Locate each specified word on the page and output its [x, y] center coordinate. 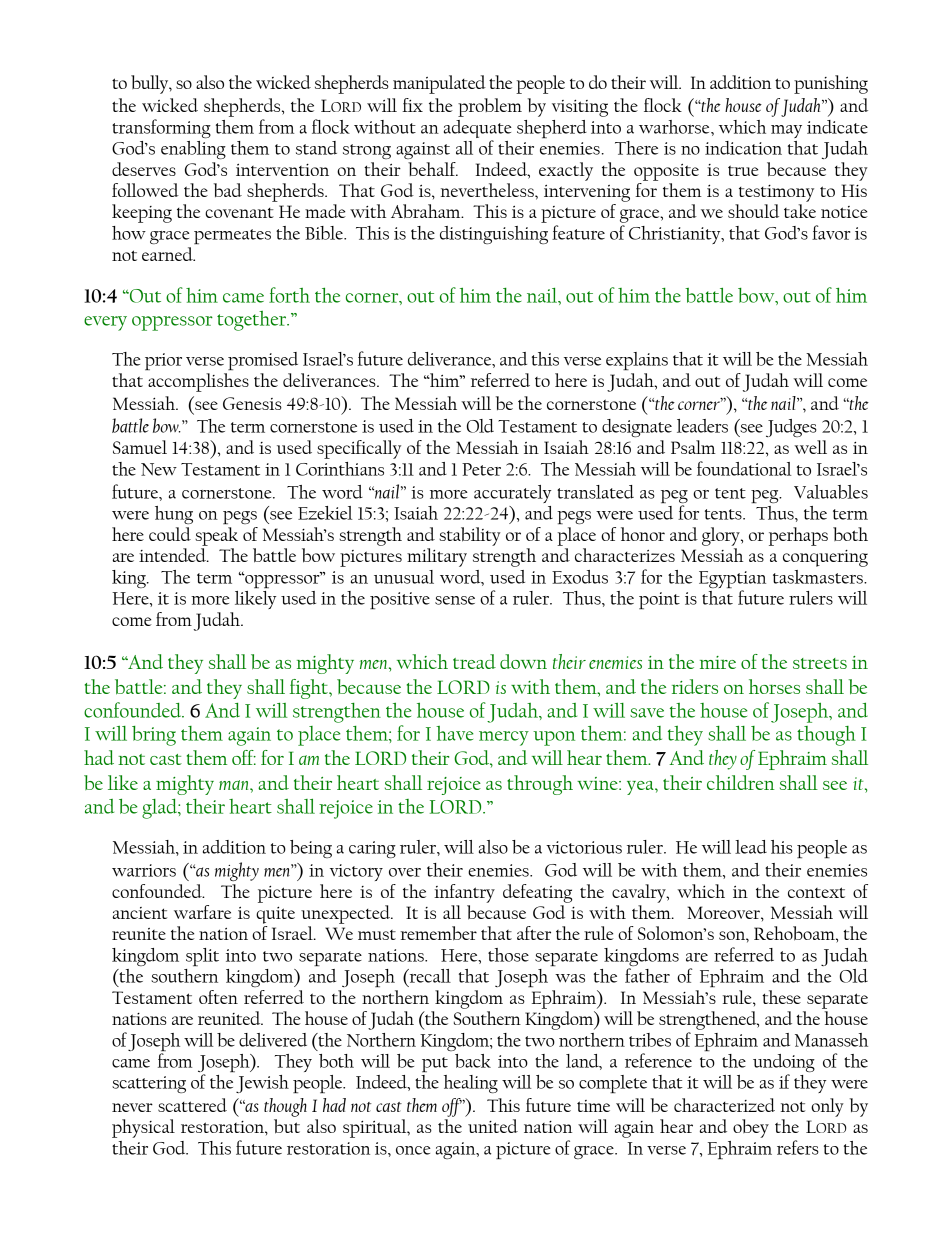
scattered [192, 1105]
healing [471, 1084]
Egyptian [732, 581]
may [786, 131]
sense [455, 600]
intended [173, 555]
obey [751, 1128]
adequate [478, 129]
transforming [161, 128]
